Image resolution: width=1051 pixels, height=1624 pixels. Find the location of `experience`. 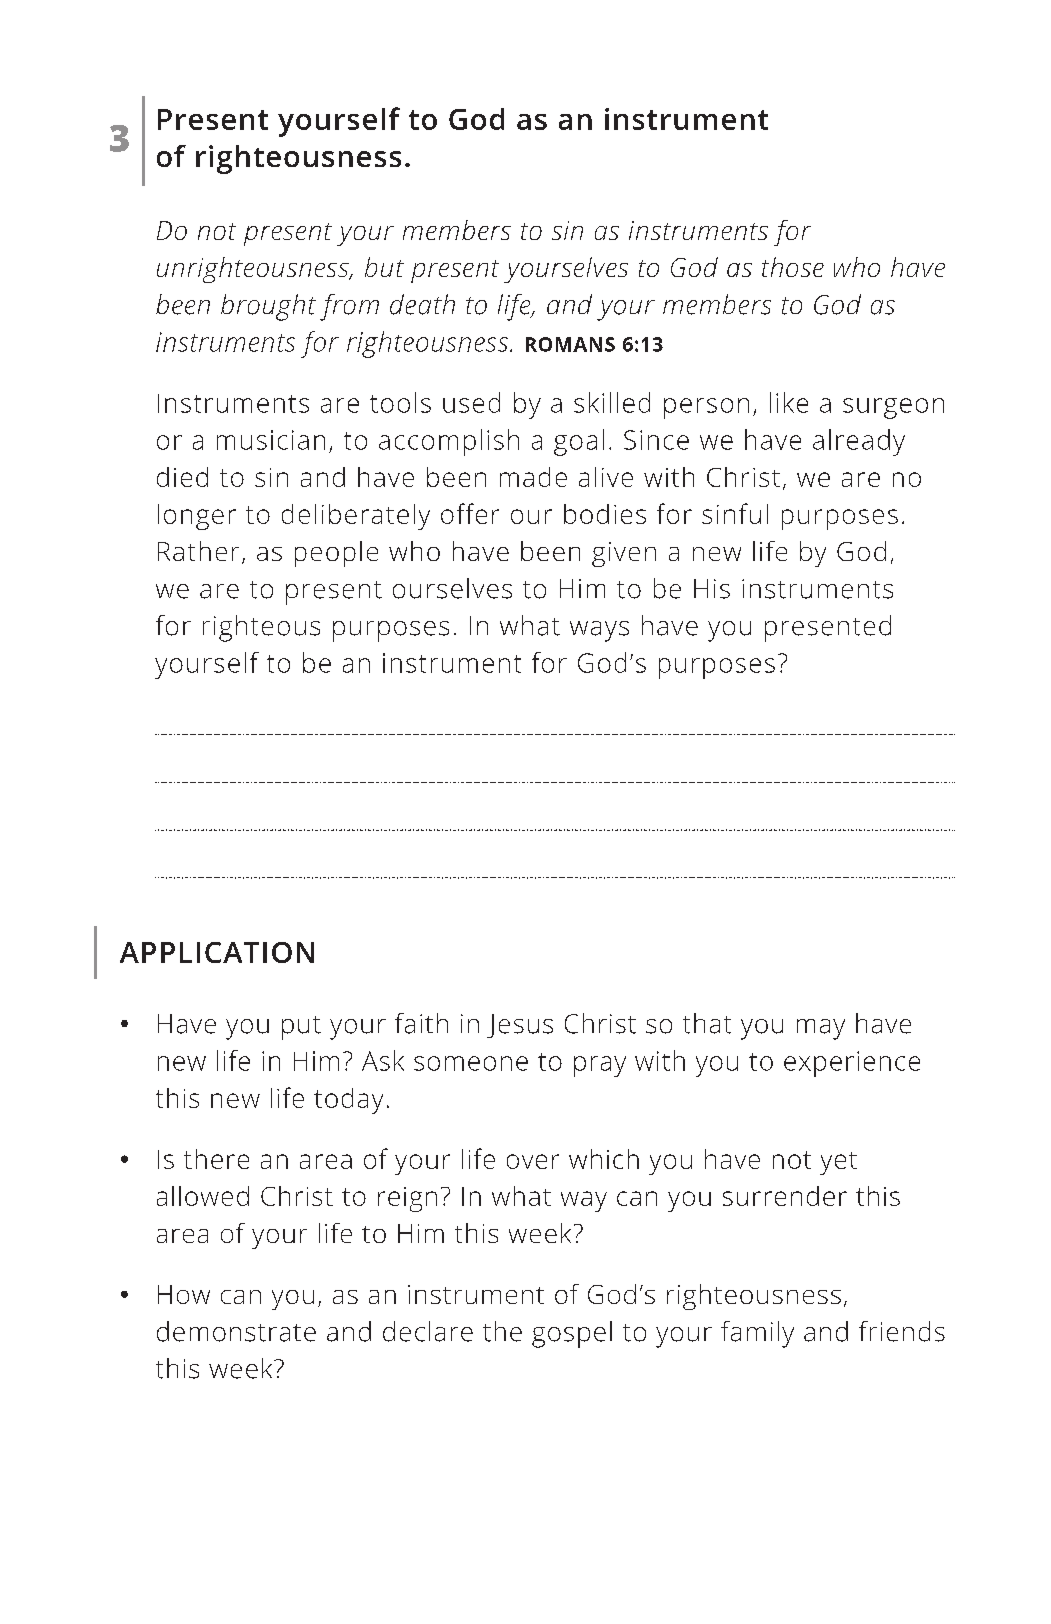

experience is located at coordinates (852, 1064).
